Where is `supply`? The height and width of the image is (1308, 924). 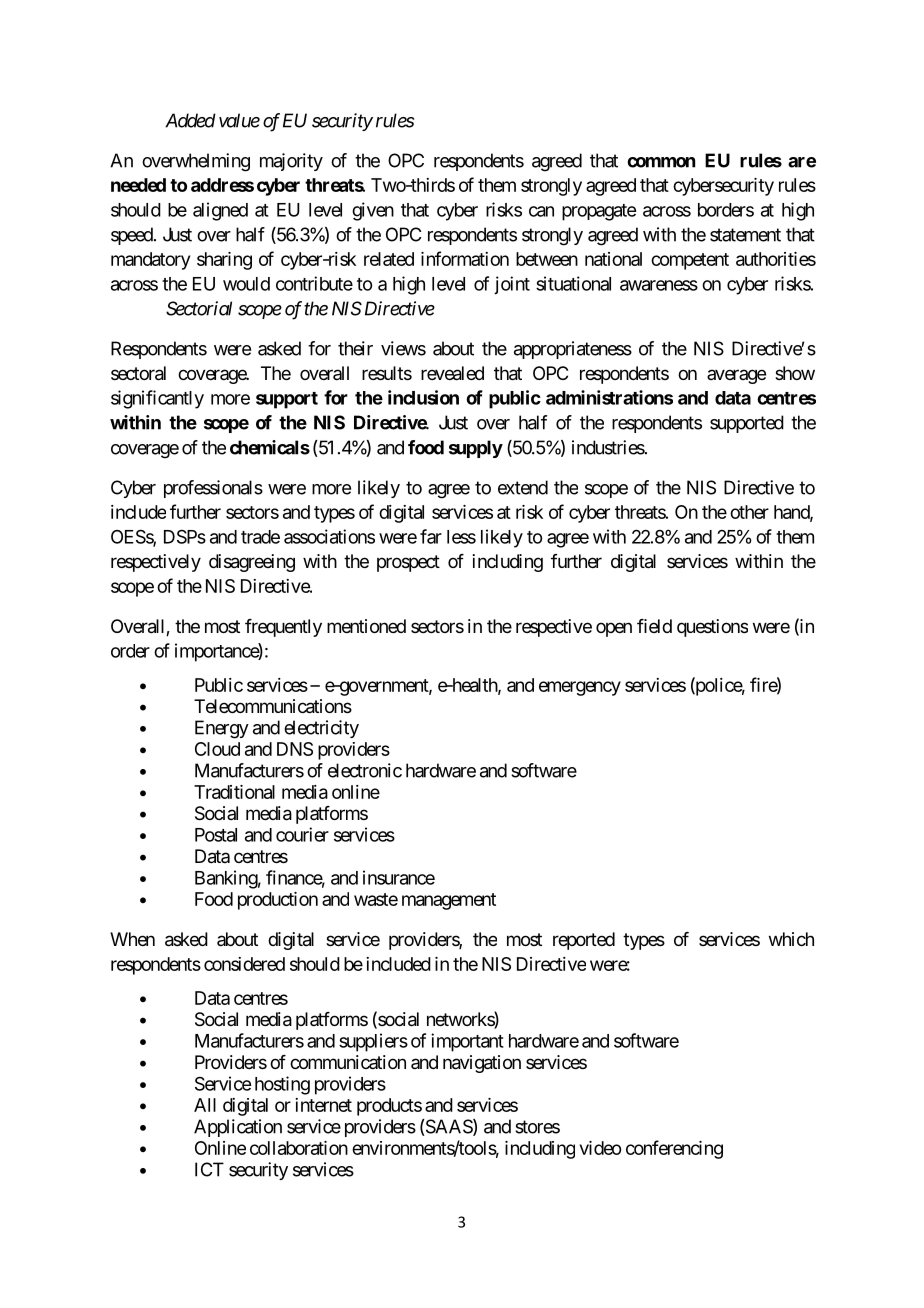
supply is located at coordinates (476, 449).
